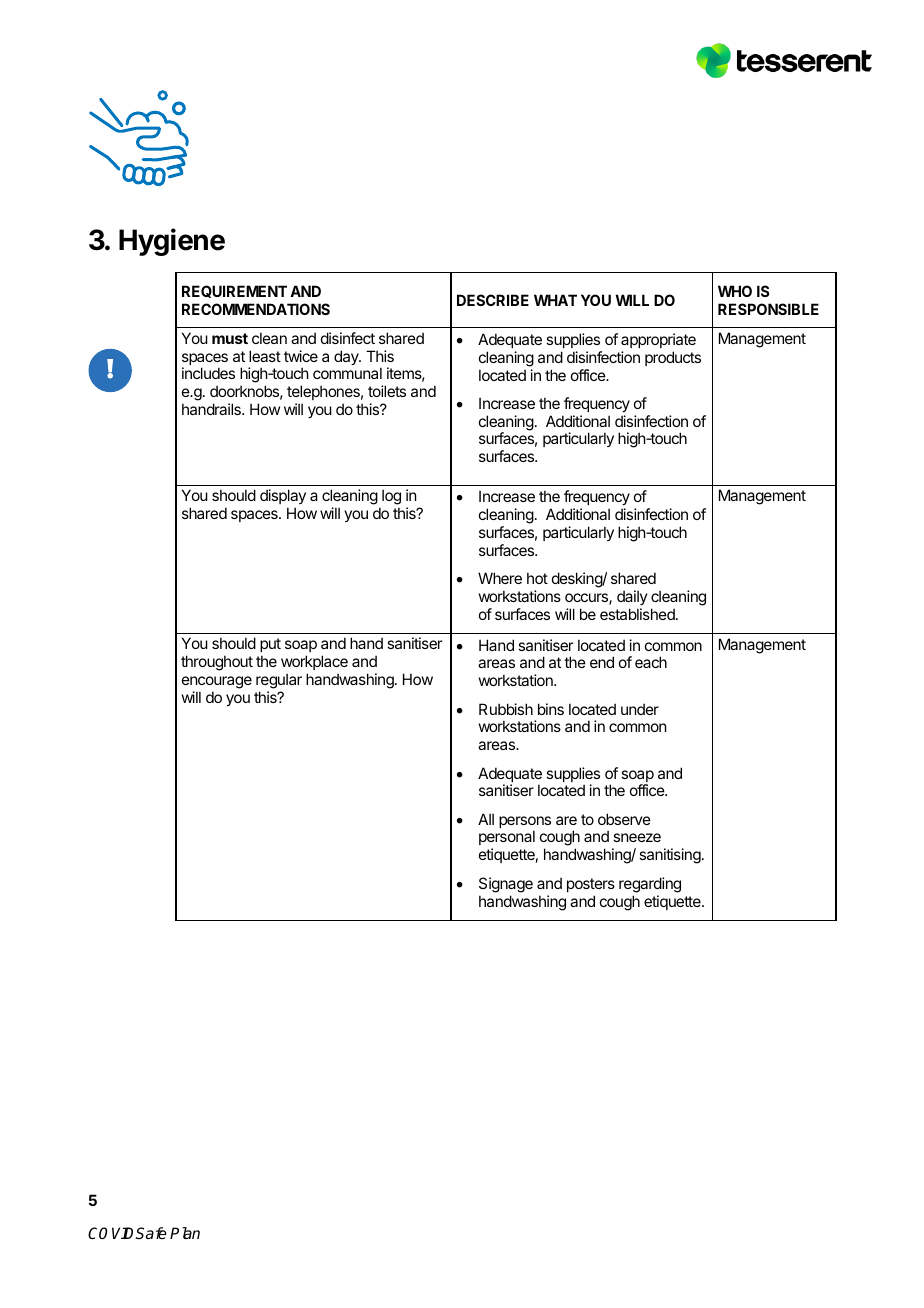 Image resolution: width=924 pixels, height=1308 pixels. I want to click on DESCRIBE, so click(493, 300).
